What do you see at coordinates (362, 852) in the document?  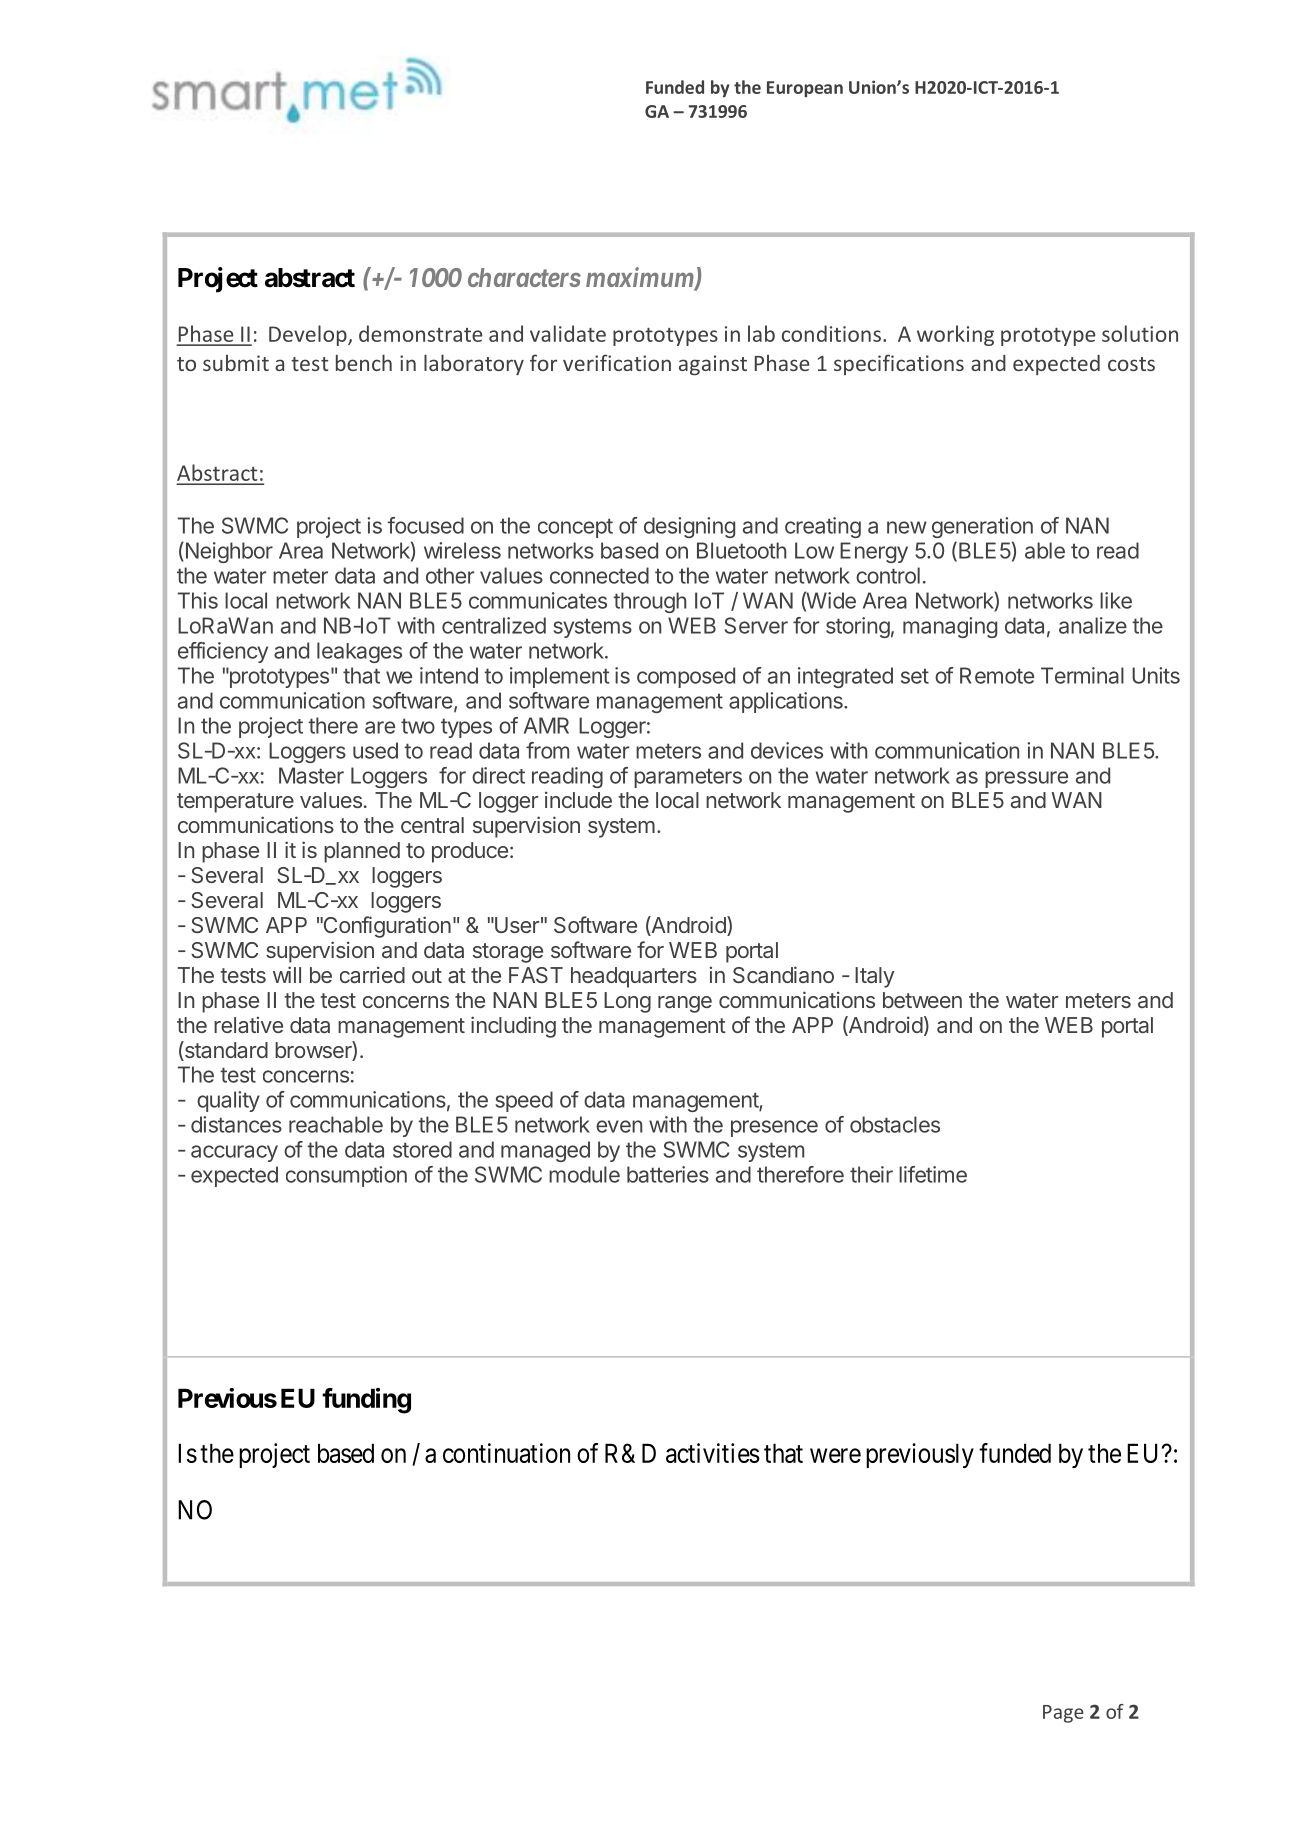 I see `planned` at bounding box center [362, 852].
